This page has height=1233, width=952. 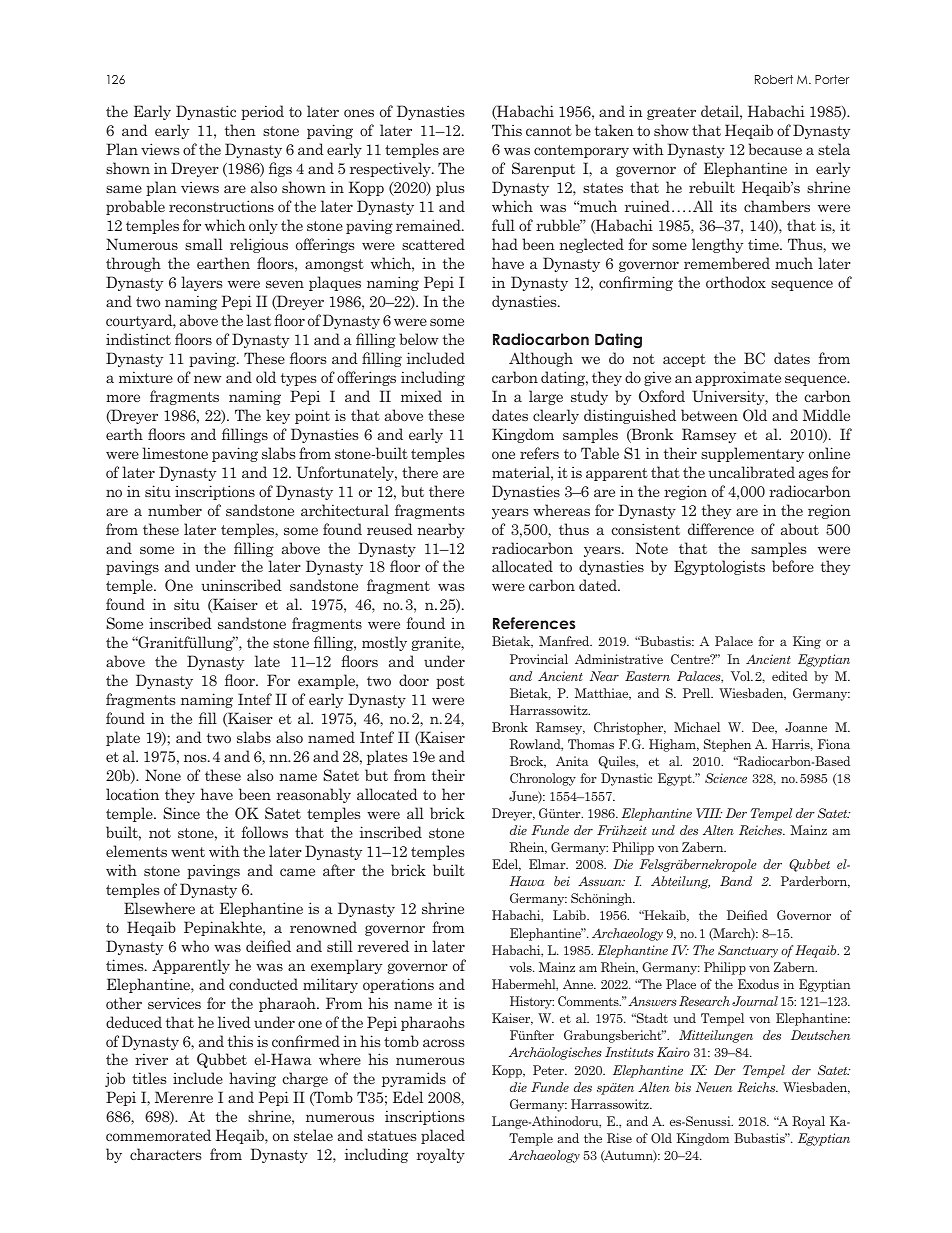 I want to click on before, so click(x=793, y=566).
